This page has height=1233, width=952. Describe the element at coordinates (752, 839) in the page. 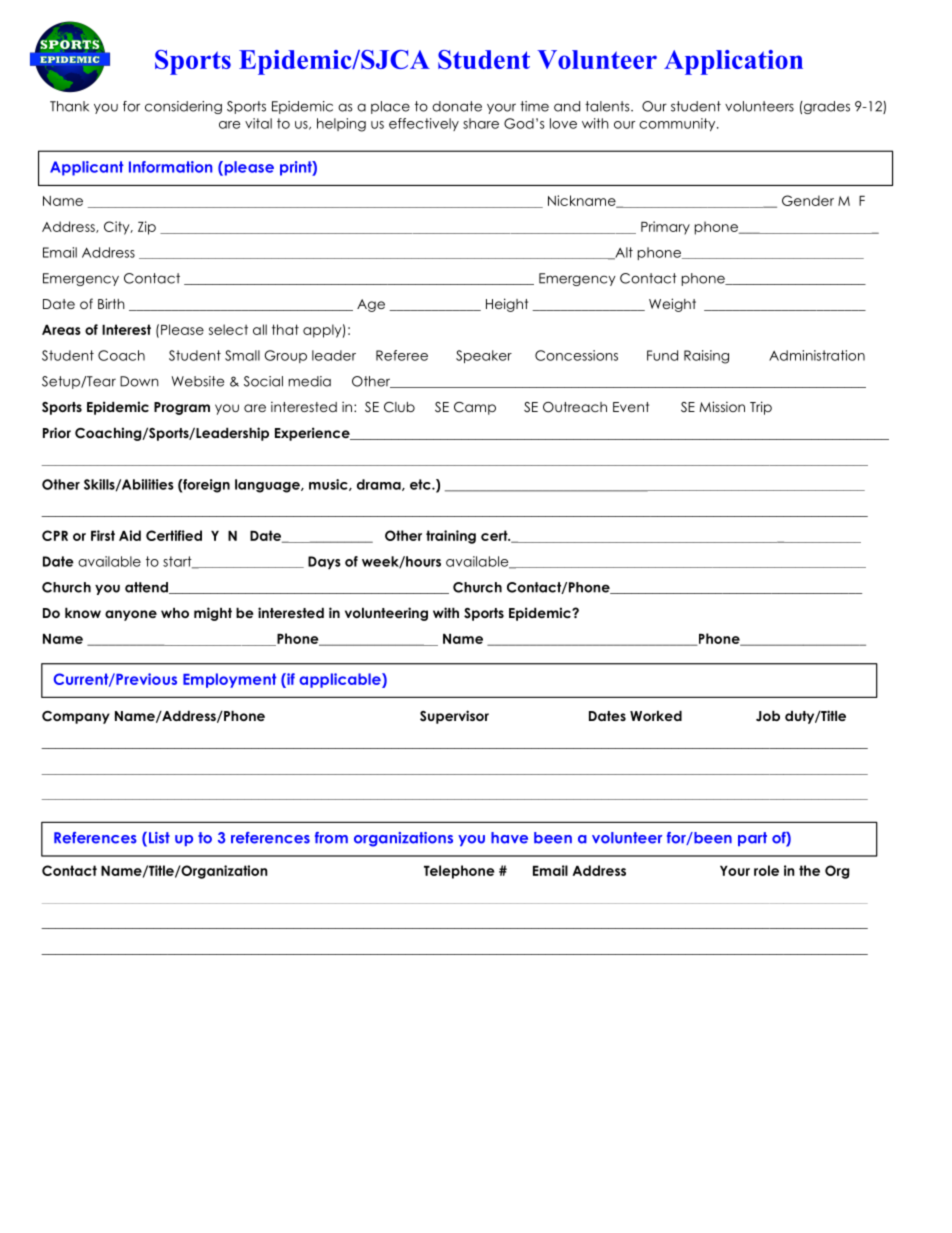

I see `part` at that location.
